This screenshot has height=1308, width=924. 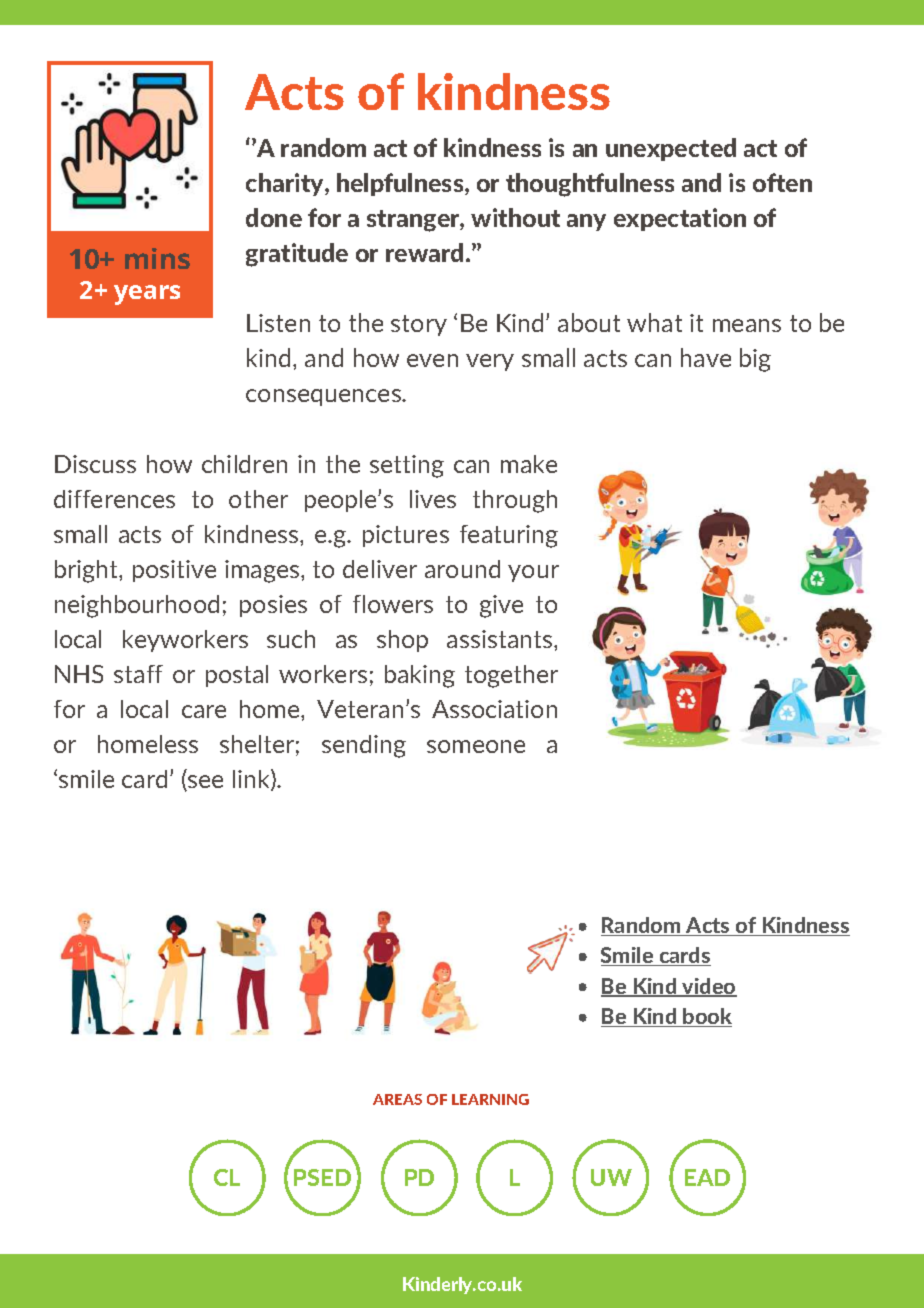 What do you see at coordinates (401, 184) in the screenshot?
I see `helpfulness` at bounding box center [401, 184].
